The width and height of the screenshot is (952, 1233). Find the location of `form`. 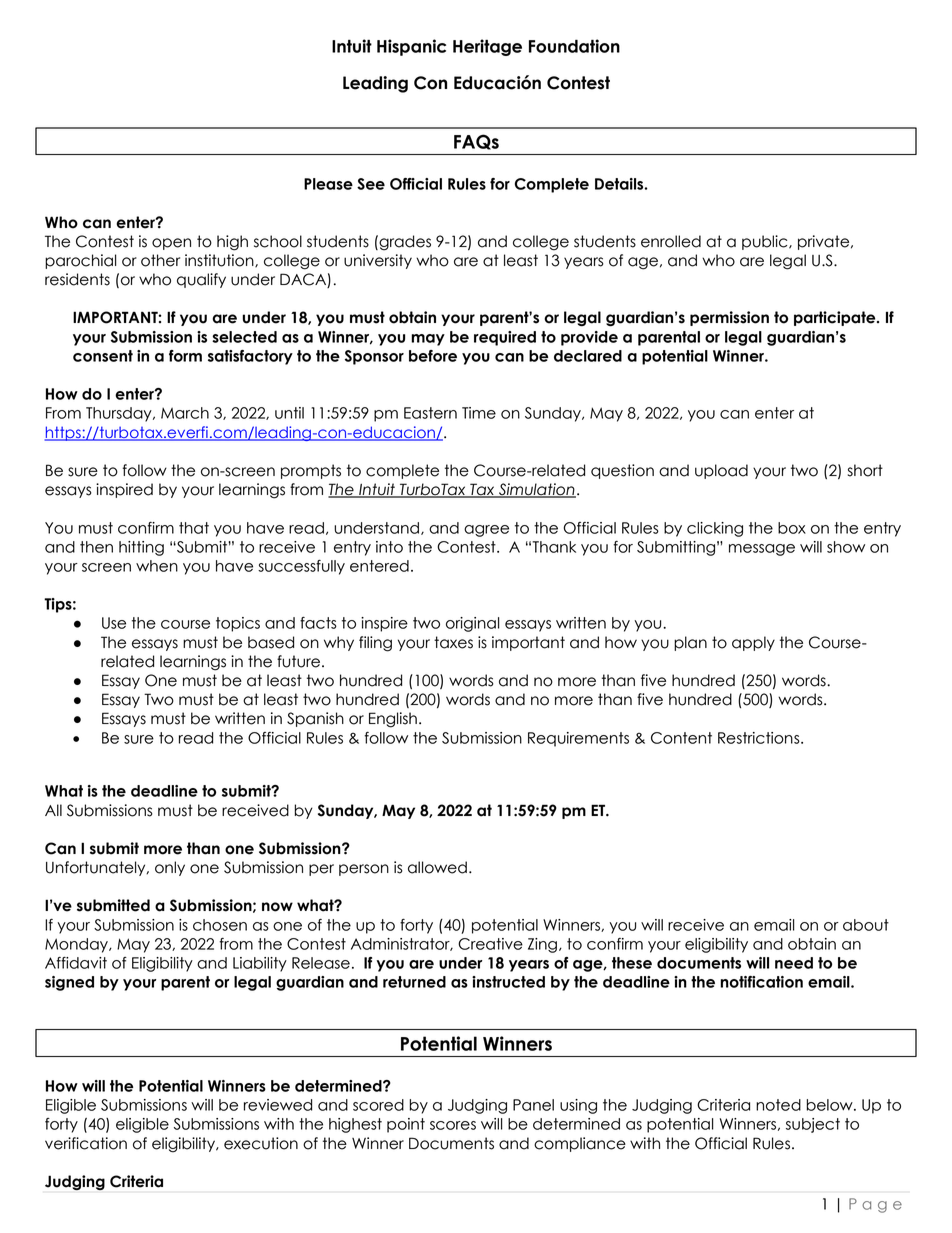

form is located at coordinates (185, 356).
